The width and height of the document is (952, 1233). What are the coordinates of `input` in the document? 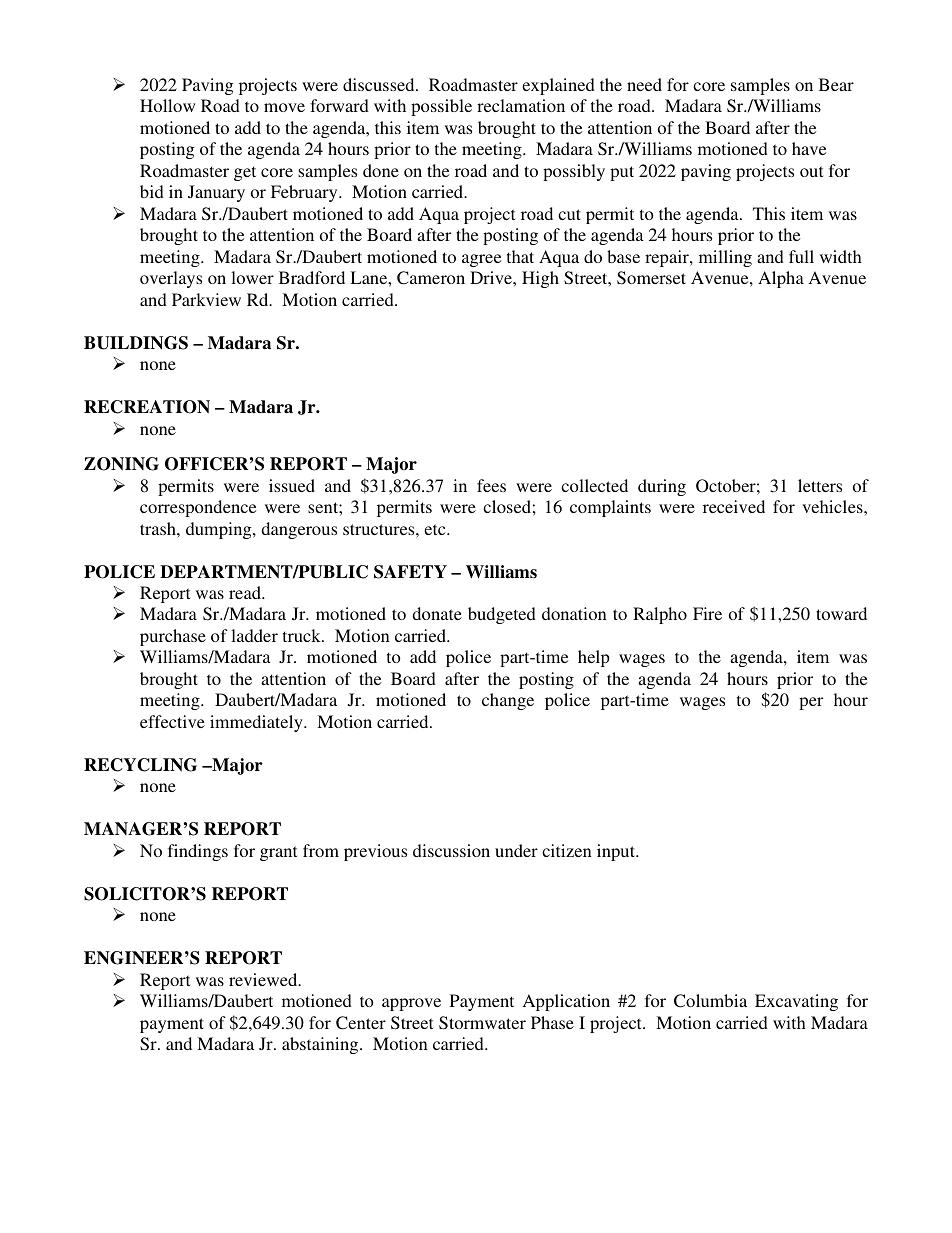 It's located at (617, 852).
